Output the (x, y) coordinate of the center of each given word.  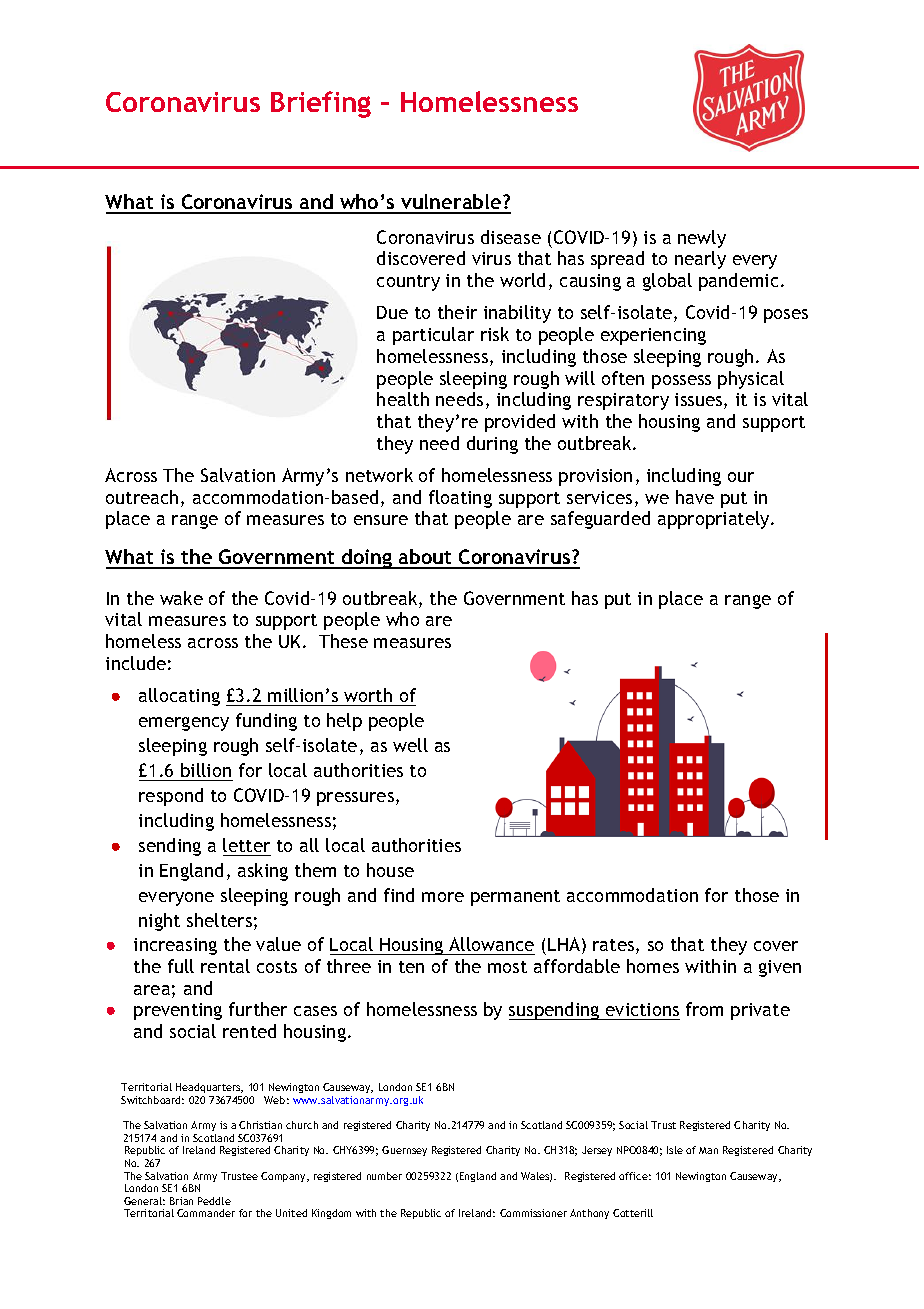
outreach (142, 497)
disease (511, 237)
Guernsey (404, 1151)
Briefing (321, 104)
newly (702, 239)
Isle (675, 1150)
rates (615, 946)
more (443, 897)
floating (460, 499)
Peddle (214, 1201)
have (695, 497)
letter (246, 845)
